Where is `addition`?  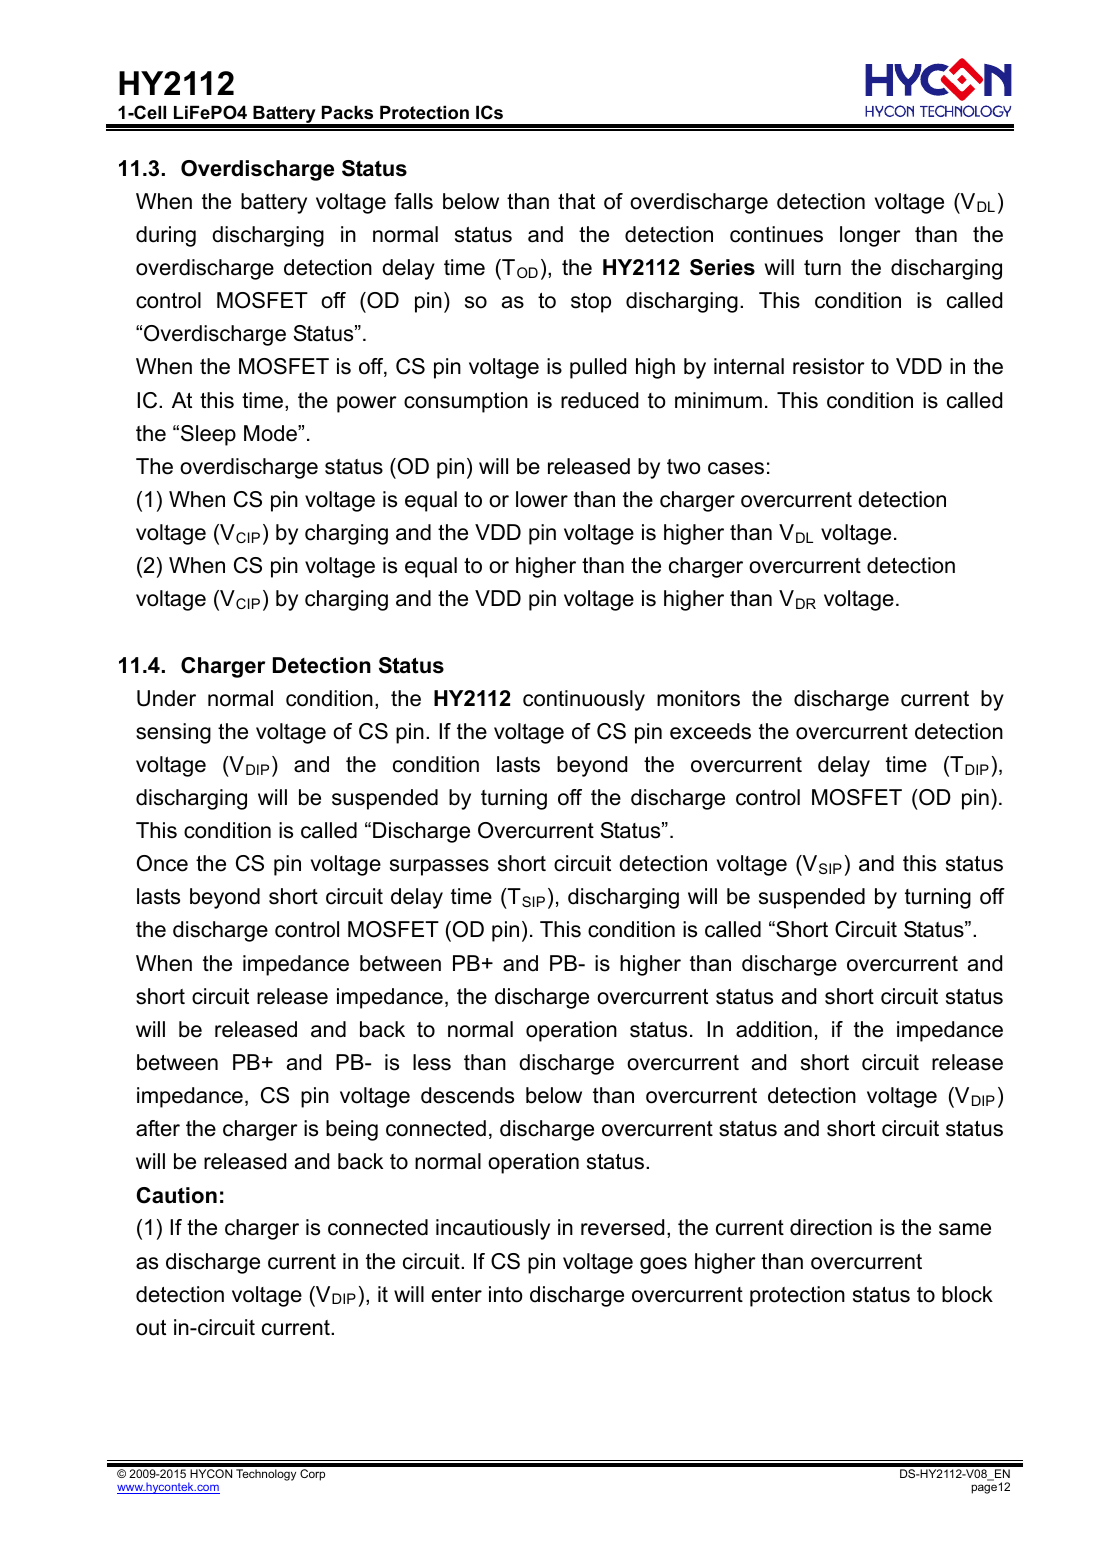
addition is located at coordinates (774, 1029).
